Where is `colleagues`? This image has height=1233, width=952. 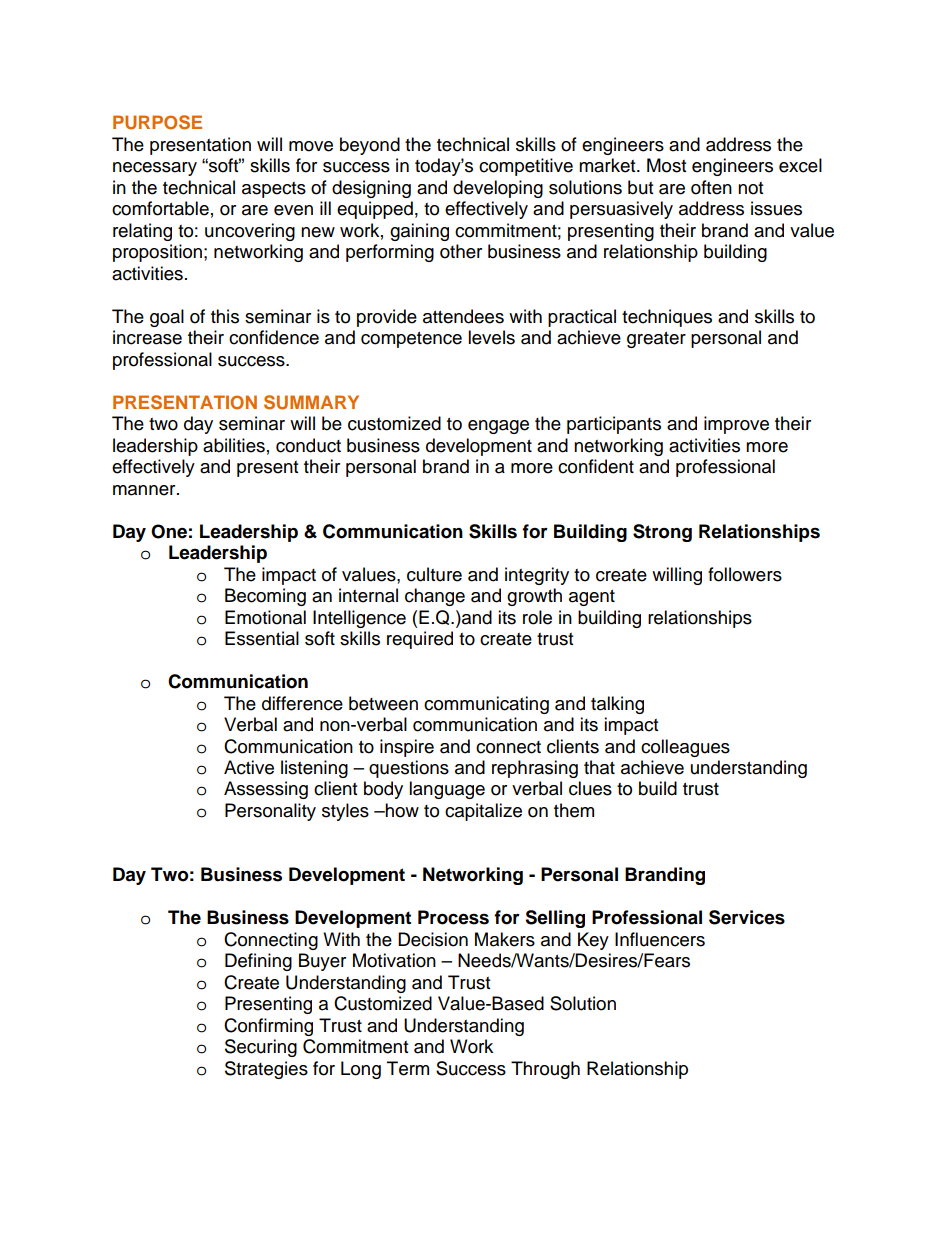
colleagues is located at coordinates (685, 748).
